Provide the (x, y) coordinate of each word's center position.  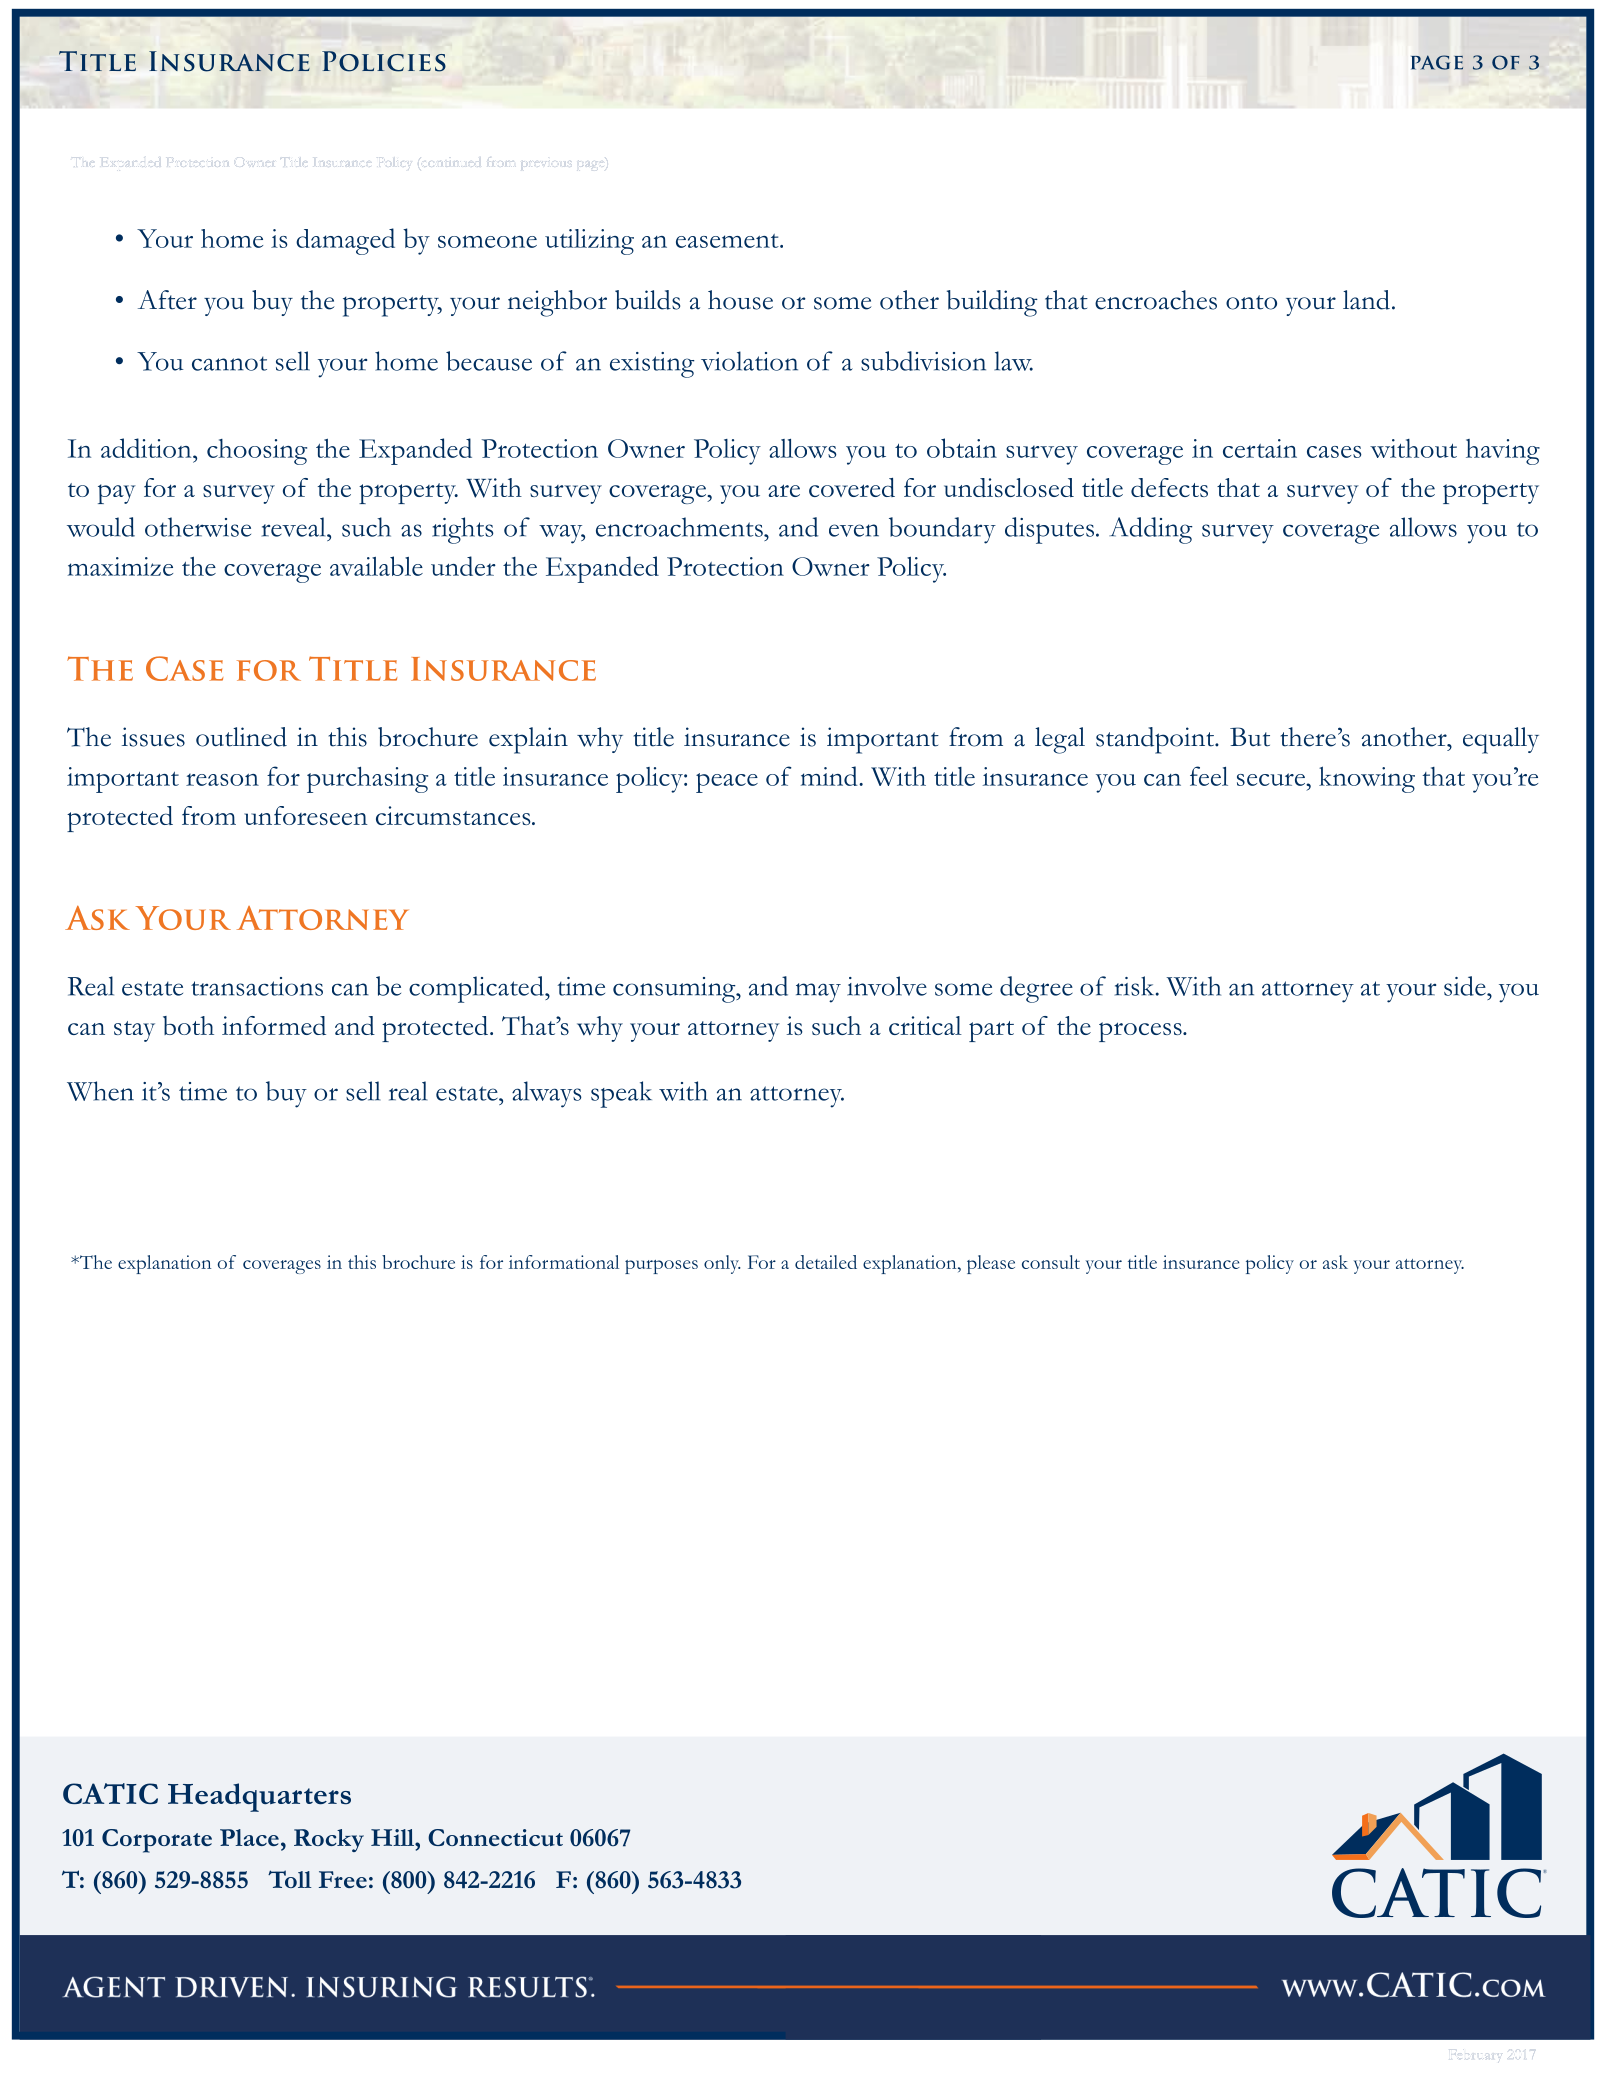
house (740, 300)
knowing (1367, 779)
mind (830, 776)
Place (249, 1837)
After (167, 300)
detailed (826, 1262)
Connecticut (495, 1837)
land (1366, 300)
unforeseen (306, 815)
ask (1335, 1262)
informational (564, 1262)
